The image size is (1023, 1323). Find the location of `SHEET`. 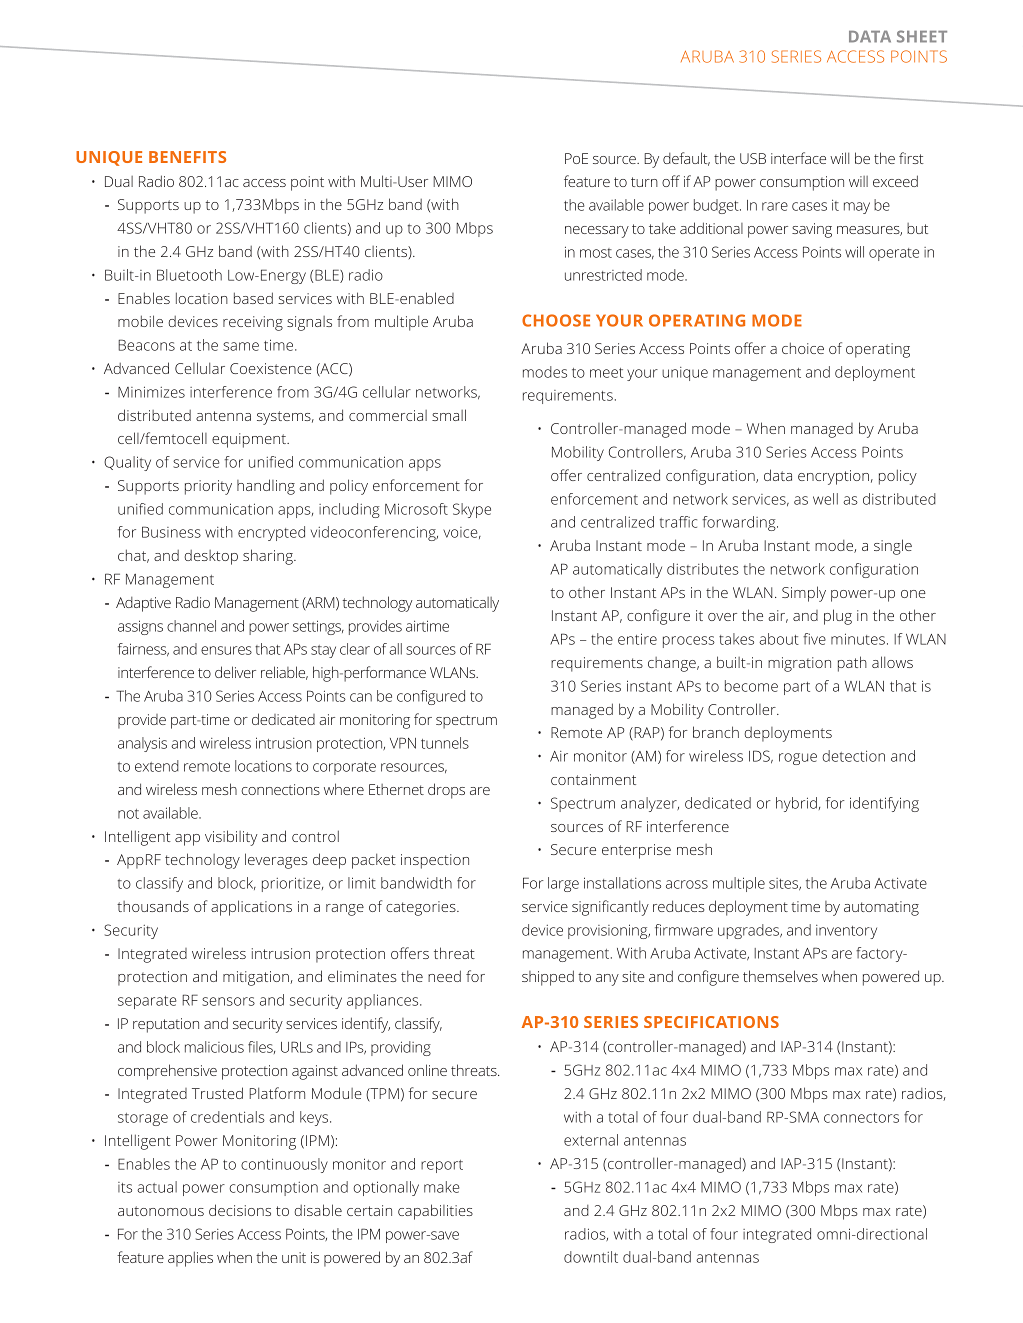

SHEET is located at coordinates (922, 36).
